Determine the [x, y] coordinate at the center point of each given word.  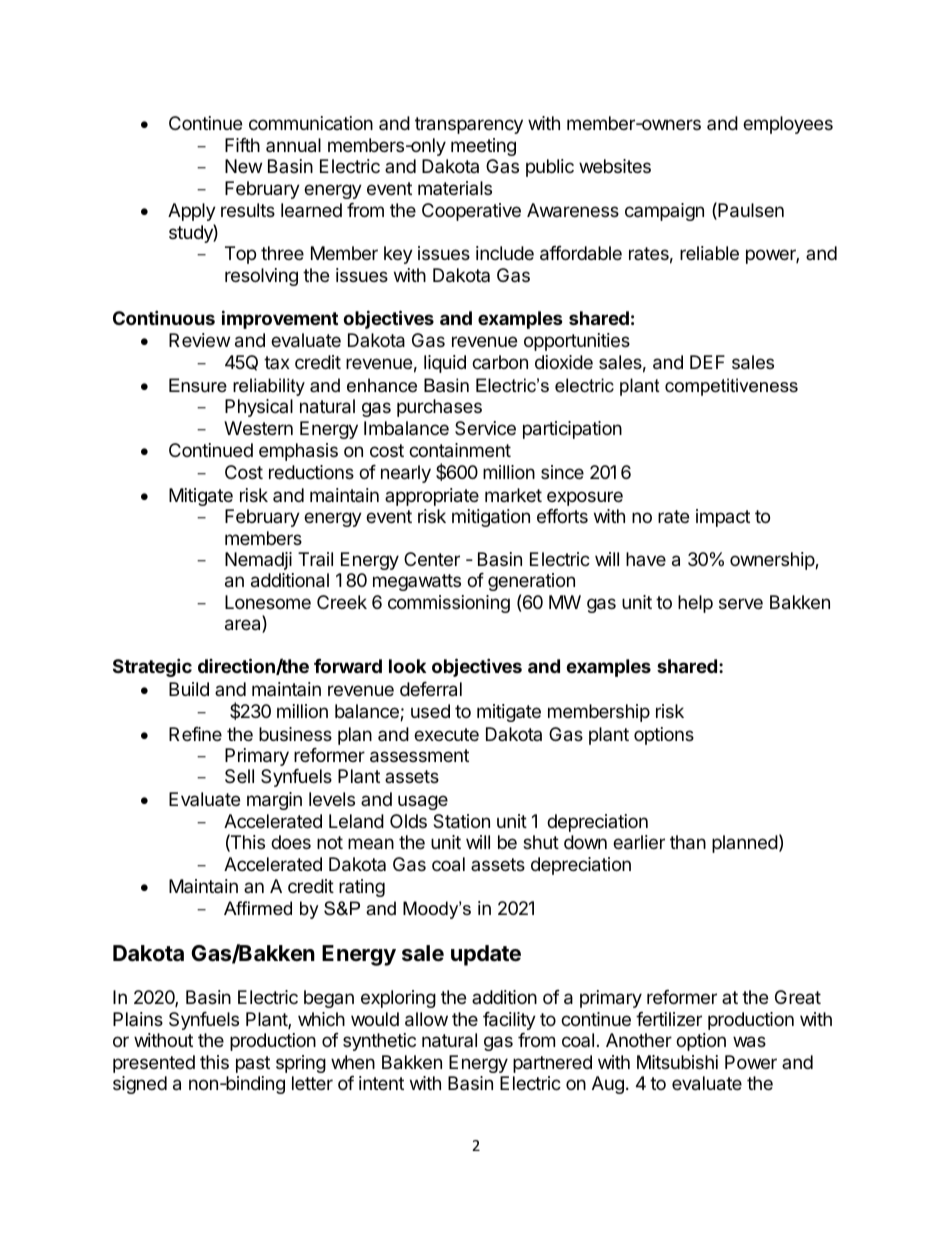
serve [741, 603]
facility [509, 1021]
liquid [445, 364]
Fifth [242, 145]
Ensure [198, 385]
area [244, 626]
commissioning [449, 604]
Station [461, 821]
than [688, 842]
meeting [483, 147]
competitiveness [731, 387]
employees [788, 125]
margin [274, 801]
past [253, 1064]
